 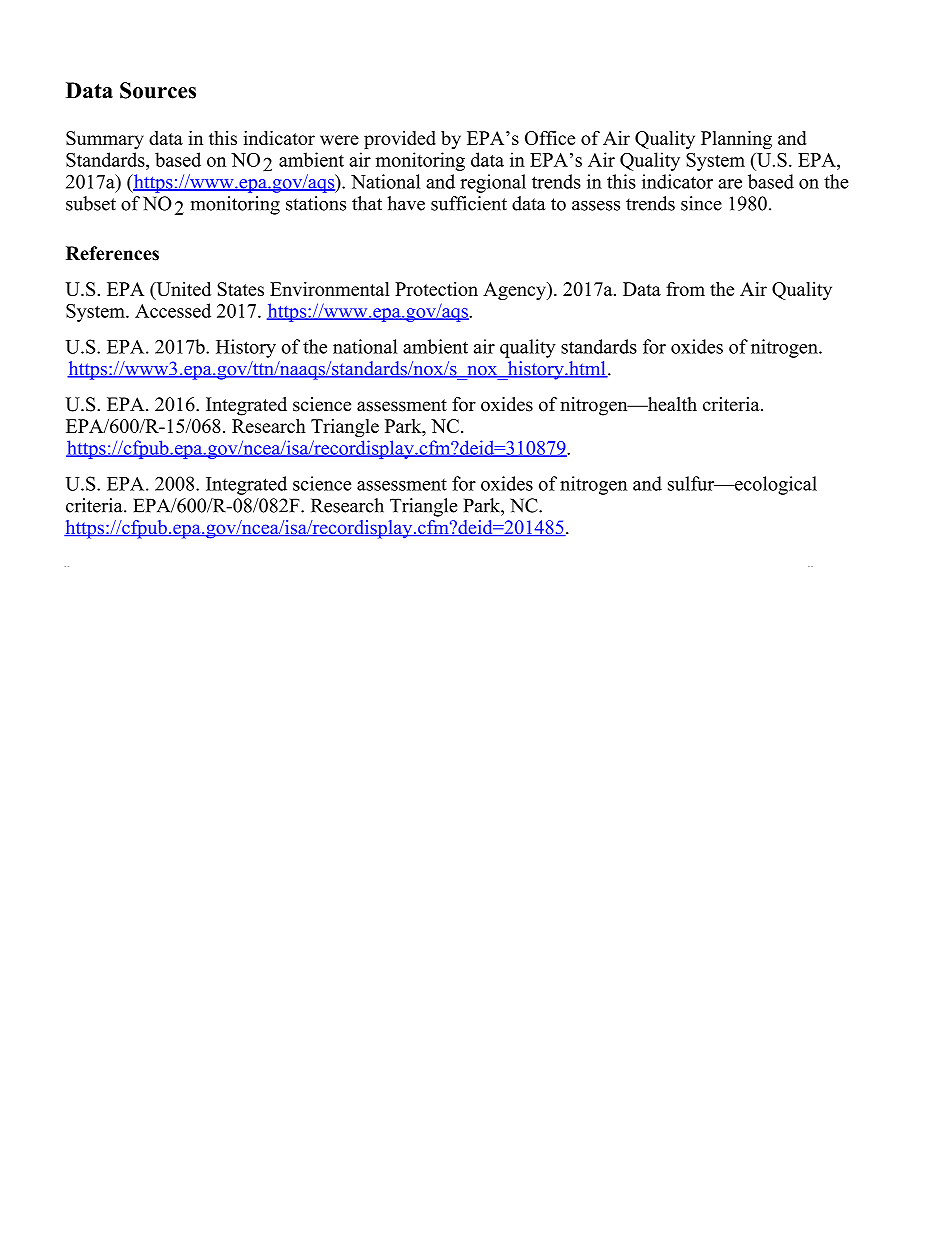 What do you see at coordinates (736, 139) in the screenshot?
I see `Planning` at bounding box center [736, 139].
